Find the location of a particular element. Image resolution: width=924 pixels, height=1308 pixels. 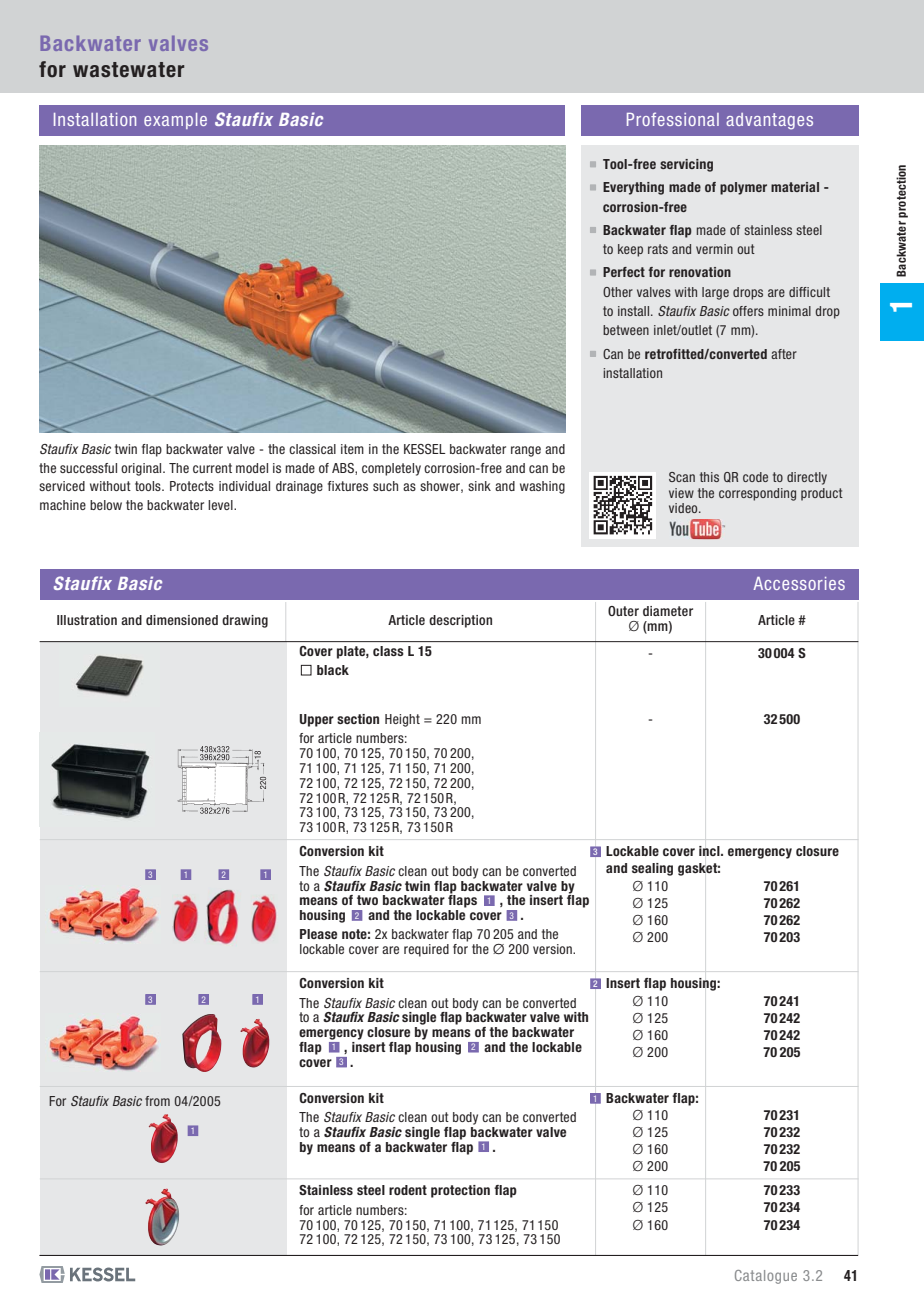

example is located at coordinates (175, 121).
